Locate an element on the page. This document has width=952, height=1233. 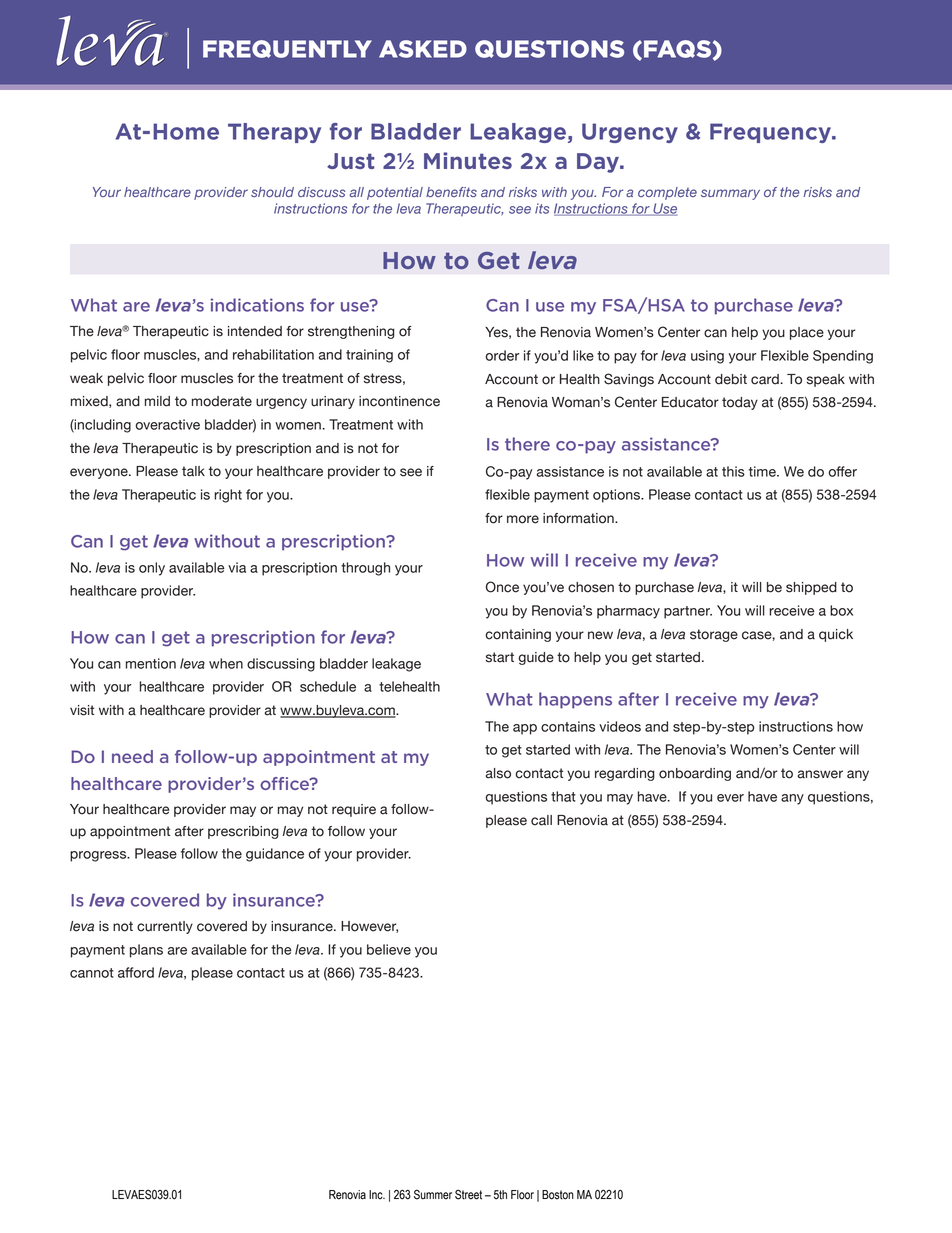
summary is located at coordinates (730, 194).
